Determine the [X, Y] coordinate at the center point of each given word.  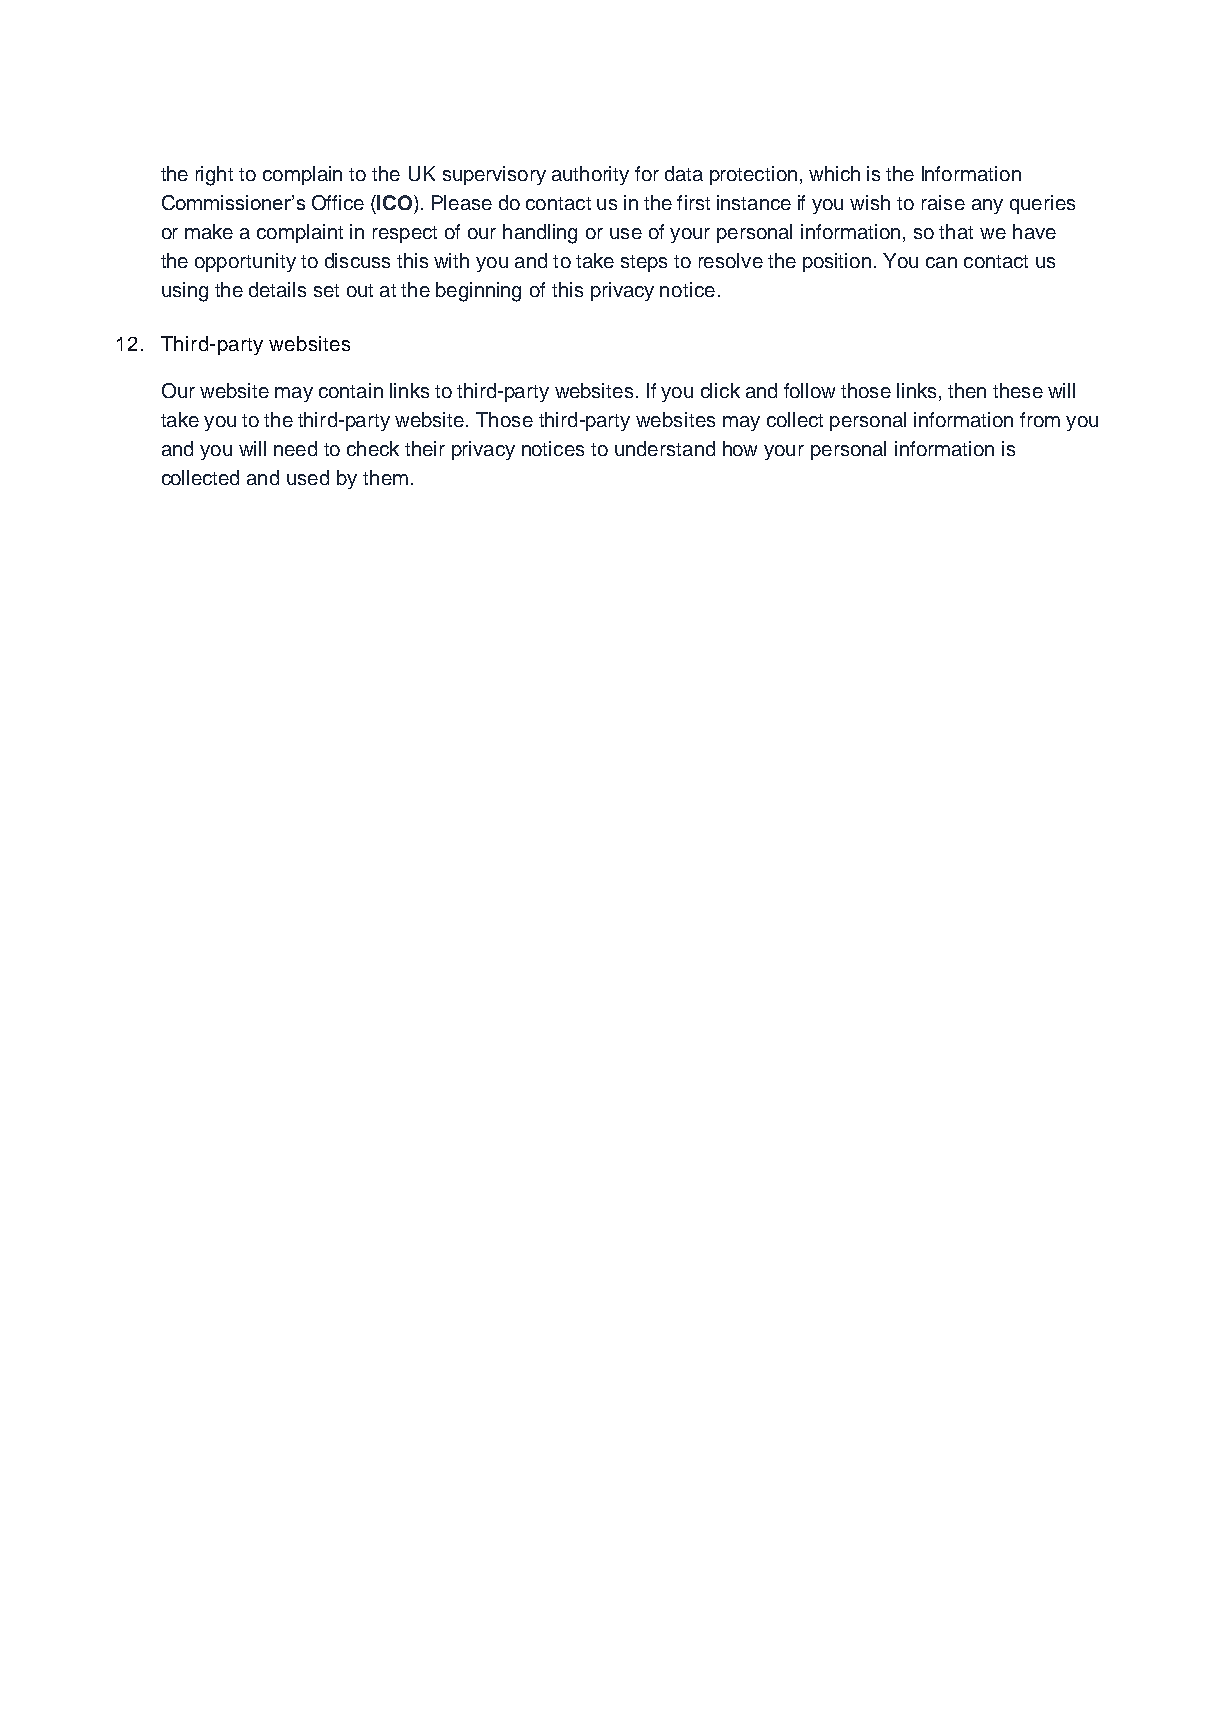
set [326, 290]
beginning [478, 292]
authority [590, 175]
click [720, 390]
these [1018, 390]
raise [943, 202]
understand [665, 448]
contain [351, 390]
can [941, 262]
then [967, 390]
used [308, 477]
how [740, 448]
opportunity [245, 262]
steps [644, 263]
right [214, 176]
